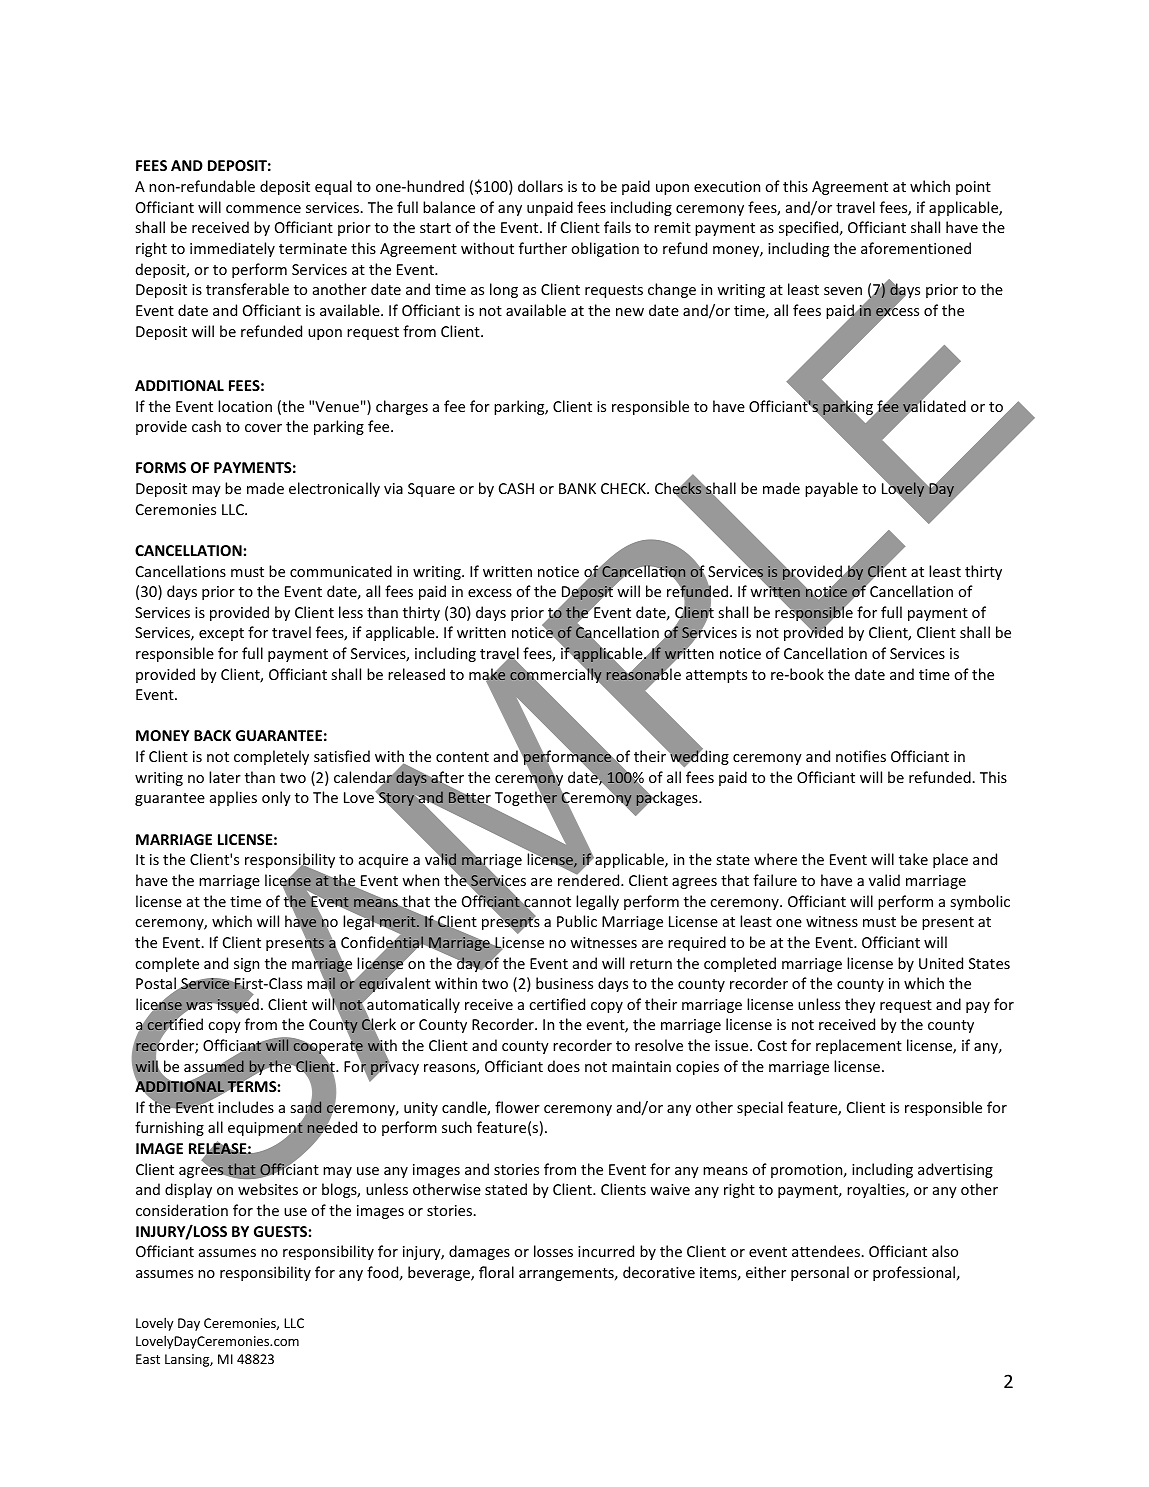 The image size is (1149, 1487). What do you see at coordinates (268, 1189) in the screenshot?
I see `websites` at bounding box center [268, 1189].
